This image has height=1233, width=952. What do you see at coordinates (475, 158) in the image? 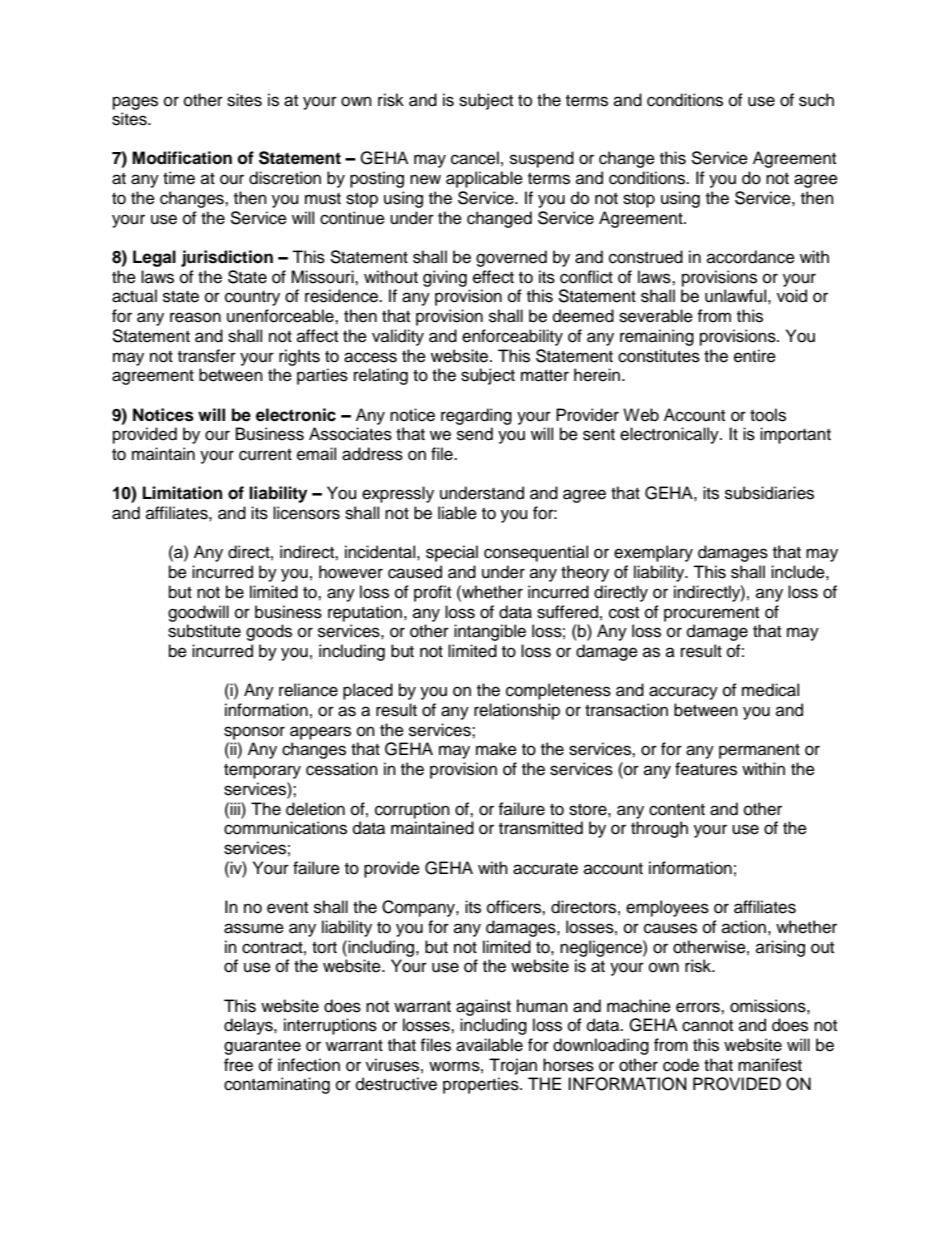
I see `cancel` at bounding box center [475, 158].
